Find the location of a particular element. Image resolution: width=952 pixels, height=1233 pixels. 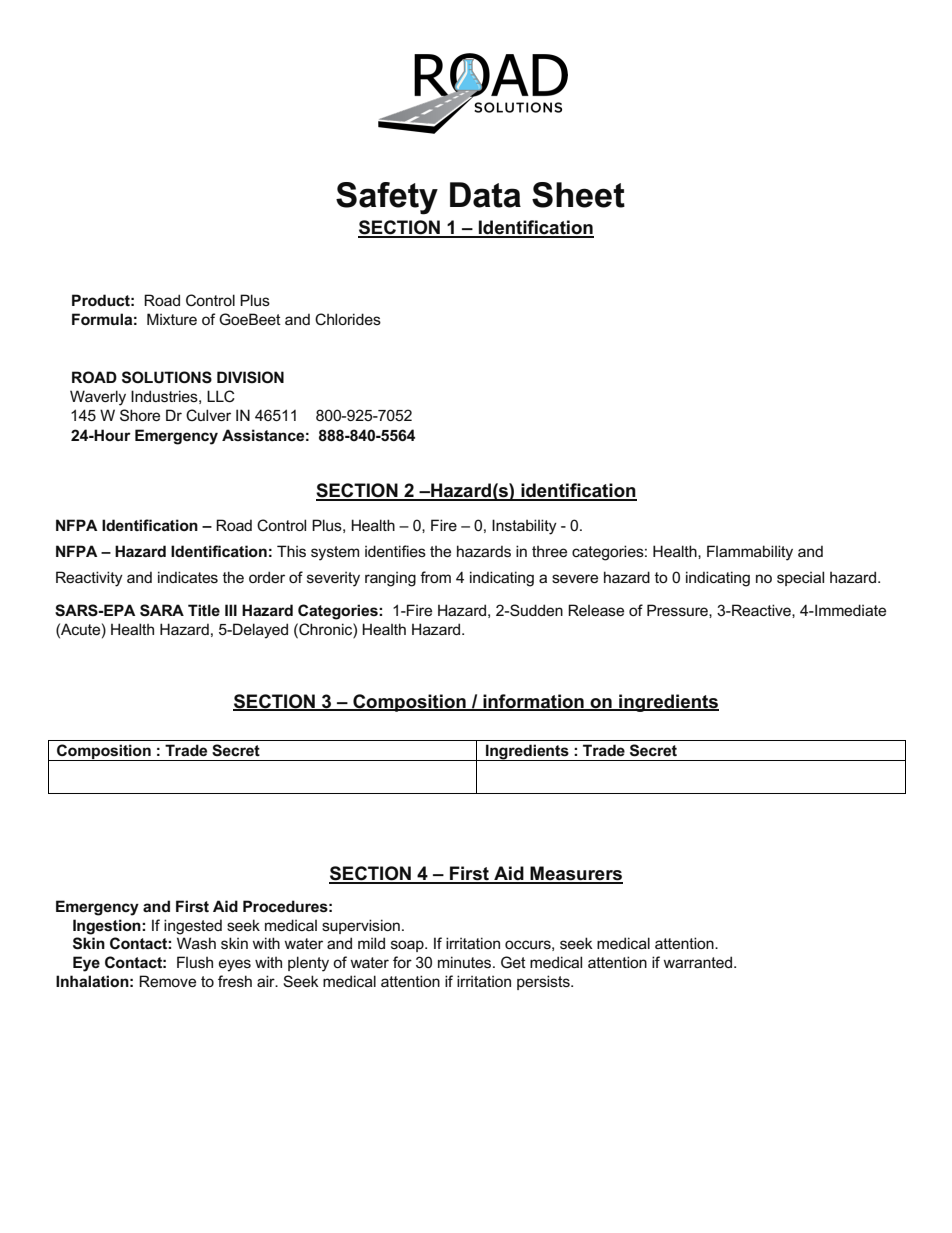

Culver is located at coordinates (208, 415).
